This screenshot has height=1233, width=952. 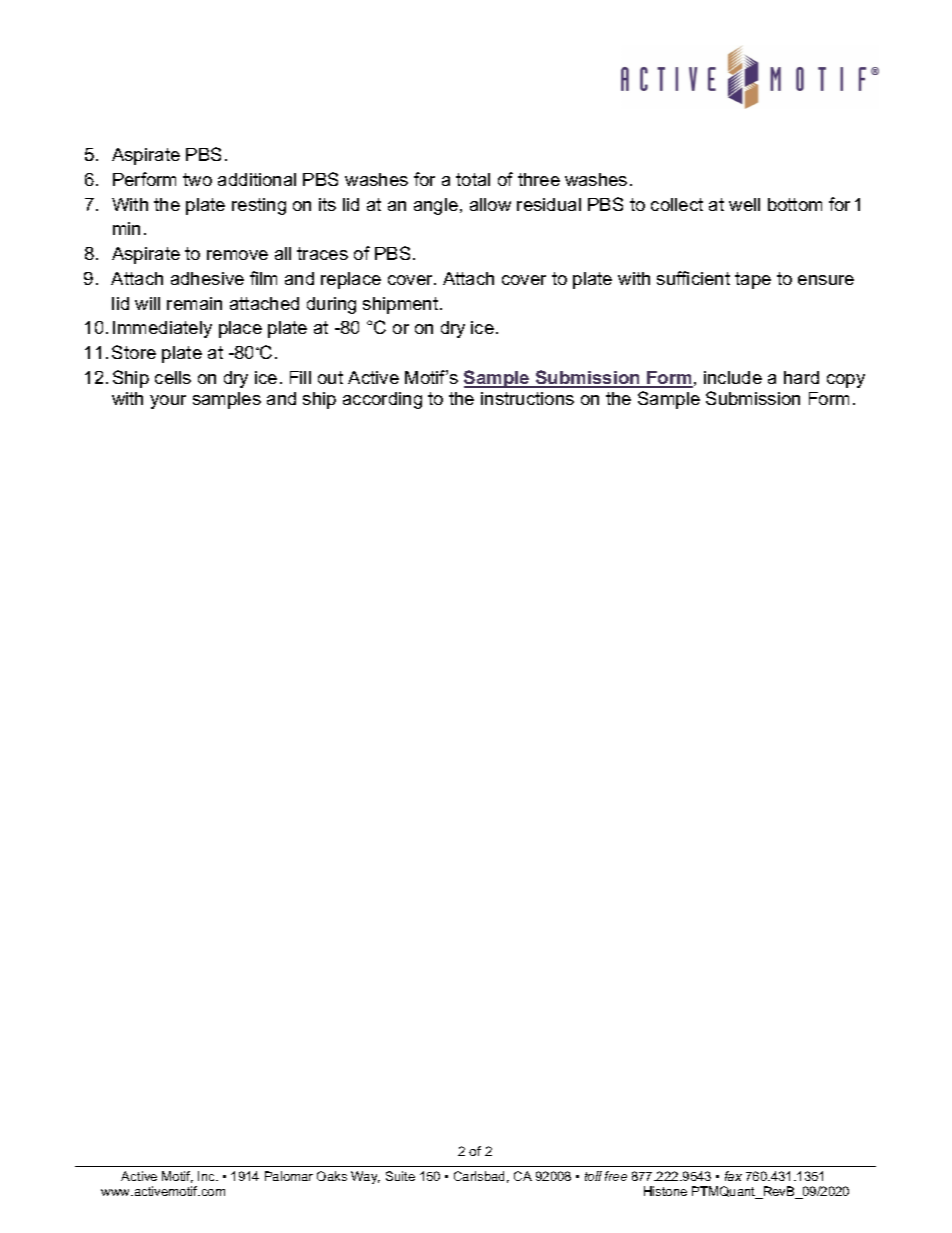 What do you see at coordinates (289, 1176) in the screenshot?
I see `Palomar` at bounding box center [289, 1176].
